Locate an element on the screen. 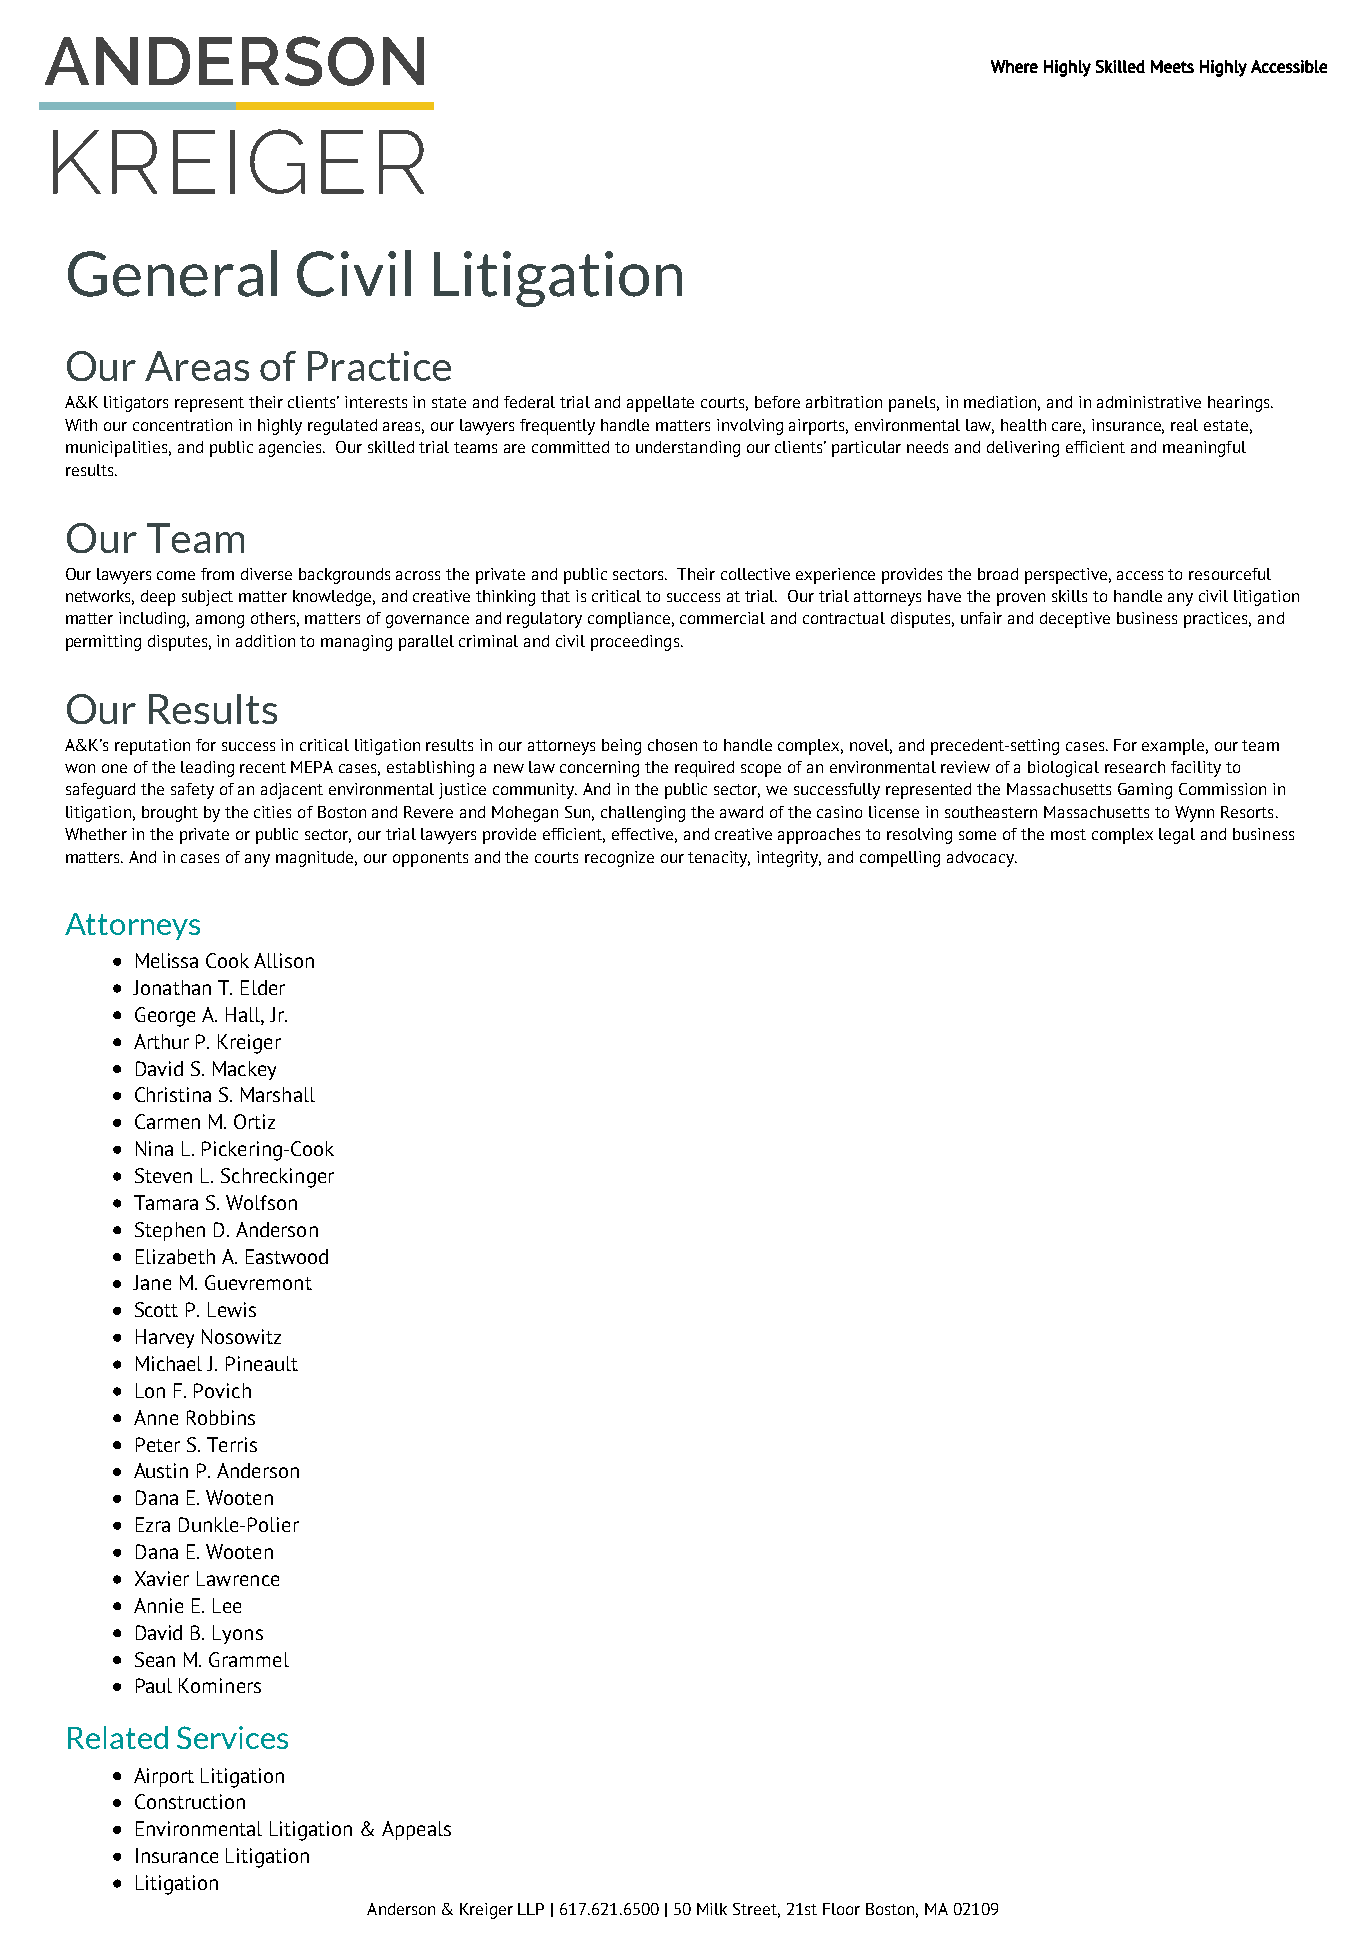 The width and height of the screenshot is (1367, 1933). recognize is located at coordinates (619, 859).
